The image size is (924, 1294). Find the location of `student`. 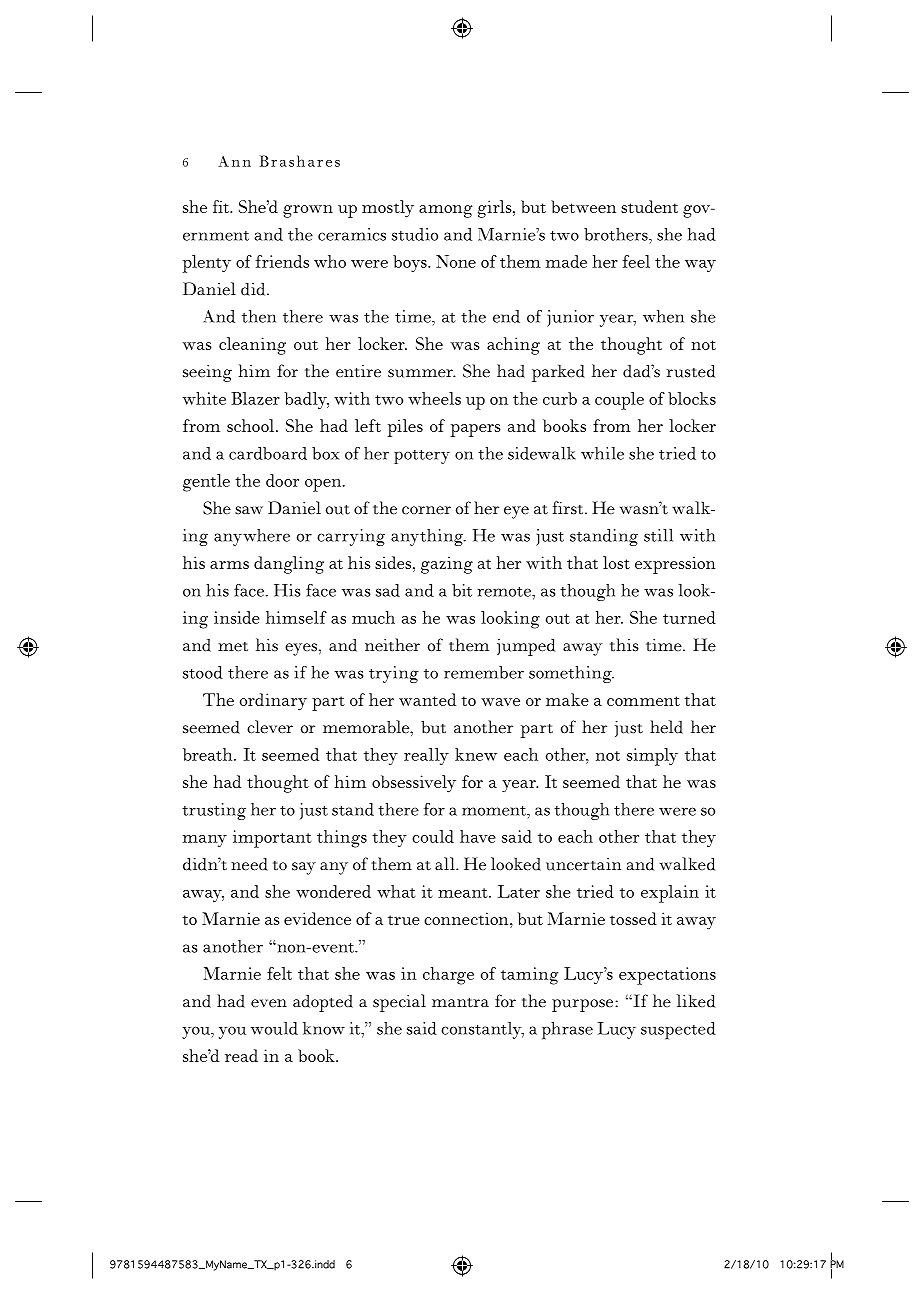

student is located at coordinates (649, 206).
